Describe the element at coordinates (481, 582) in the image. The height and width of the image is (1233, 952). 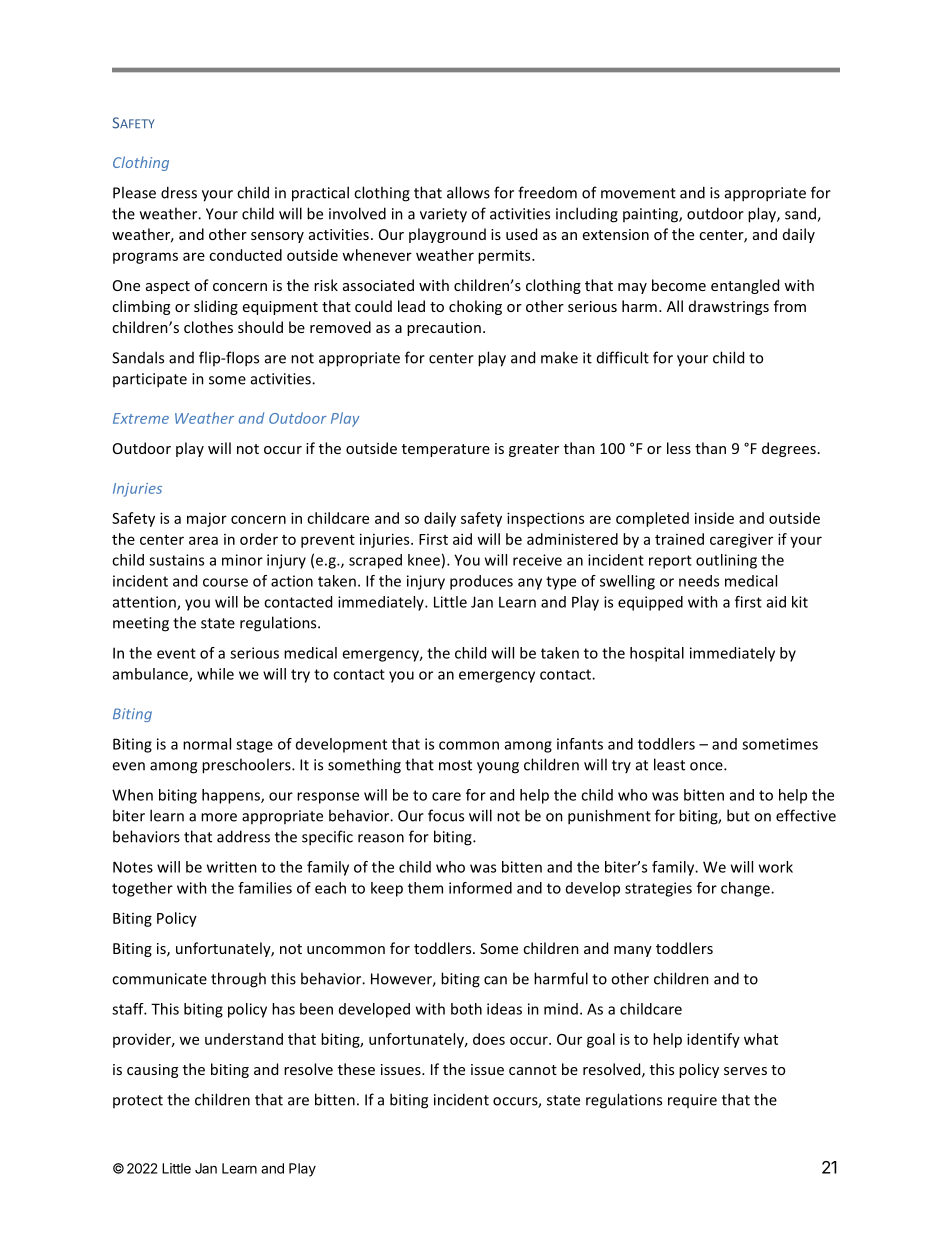
I see `produces` at that location.
